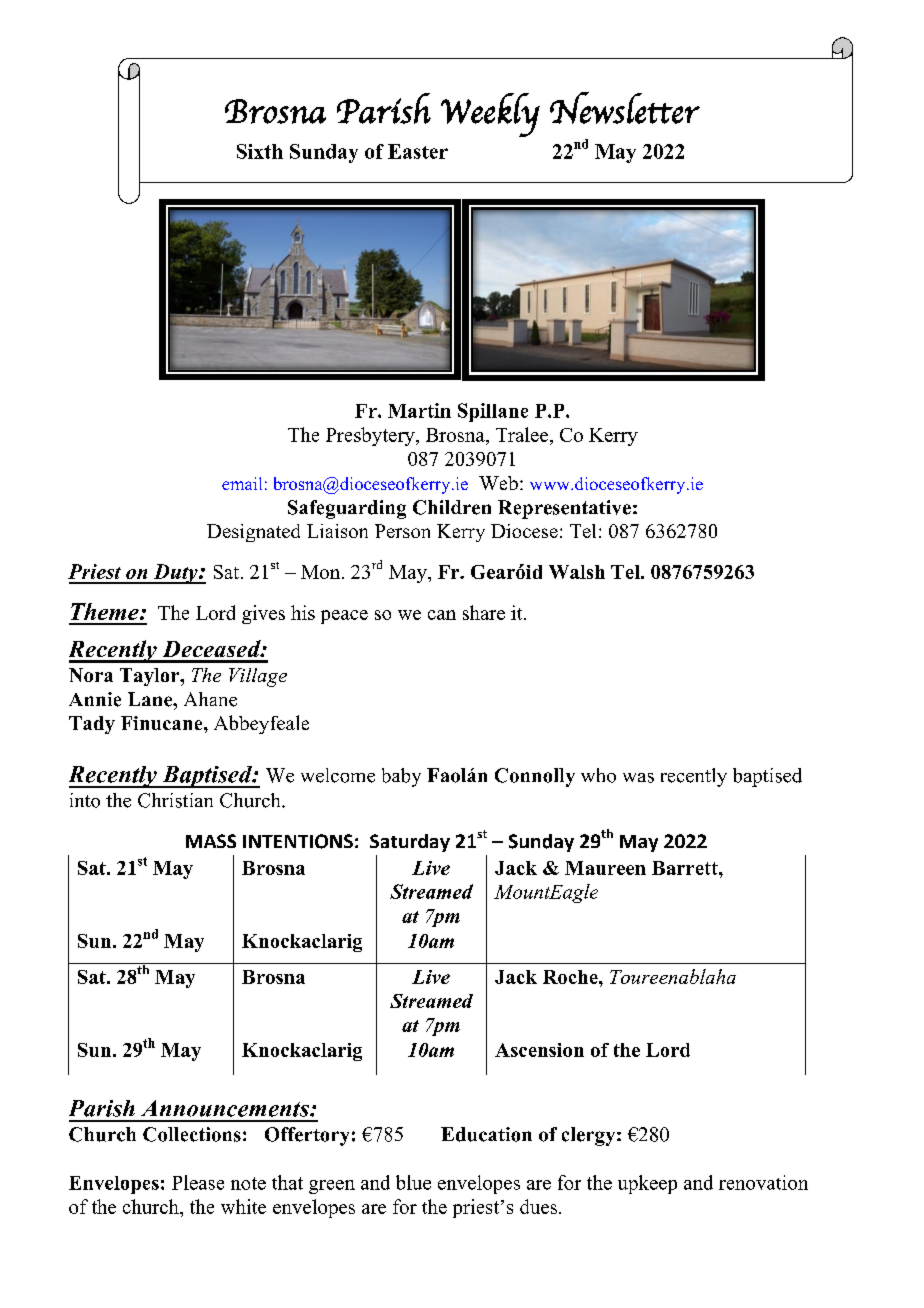 This screenshot has height=1308, width=924. Describe the element at coordinates (418, 151) in the screenshot. I see `Easter` at that location.
